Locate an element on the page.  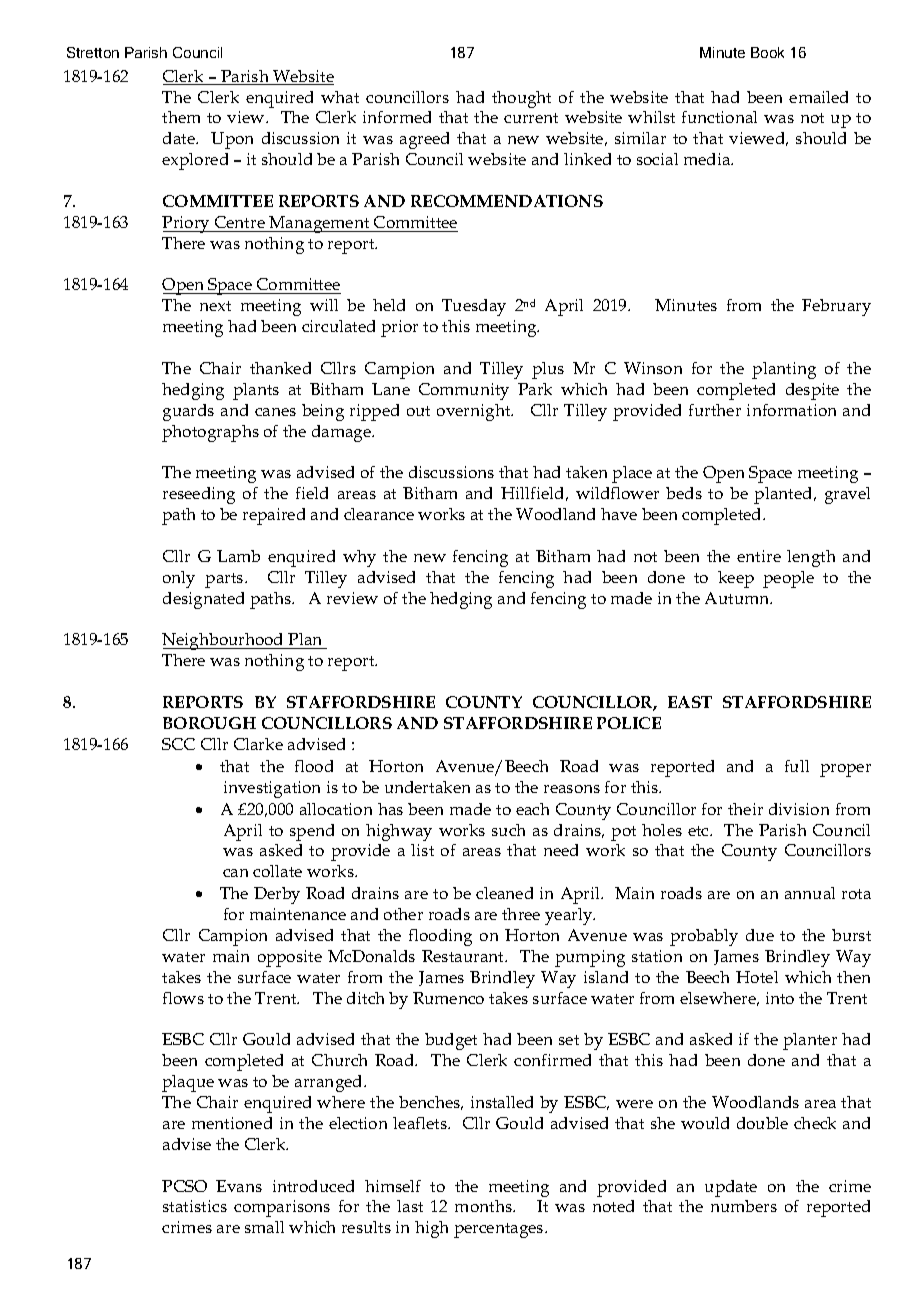
Upon is located at coordinates (232, 140).
